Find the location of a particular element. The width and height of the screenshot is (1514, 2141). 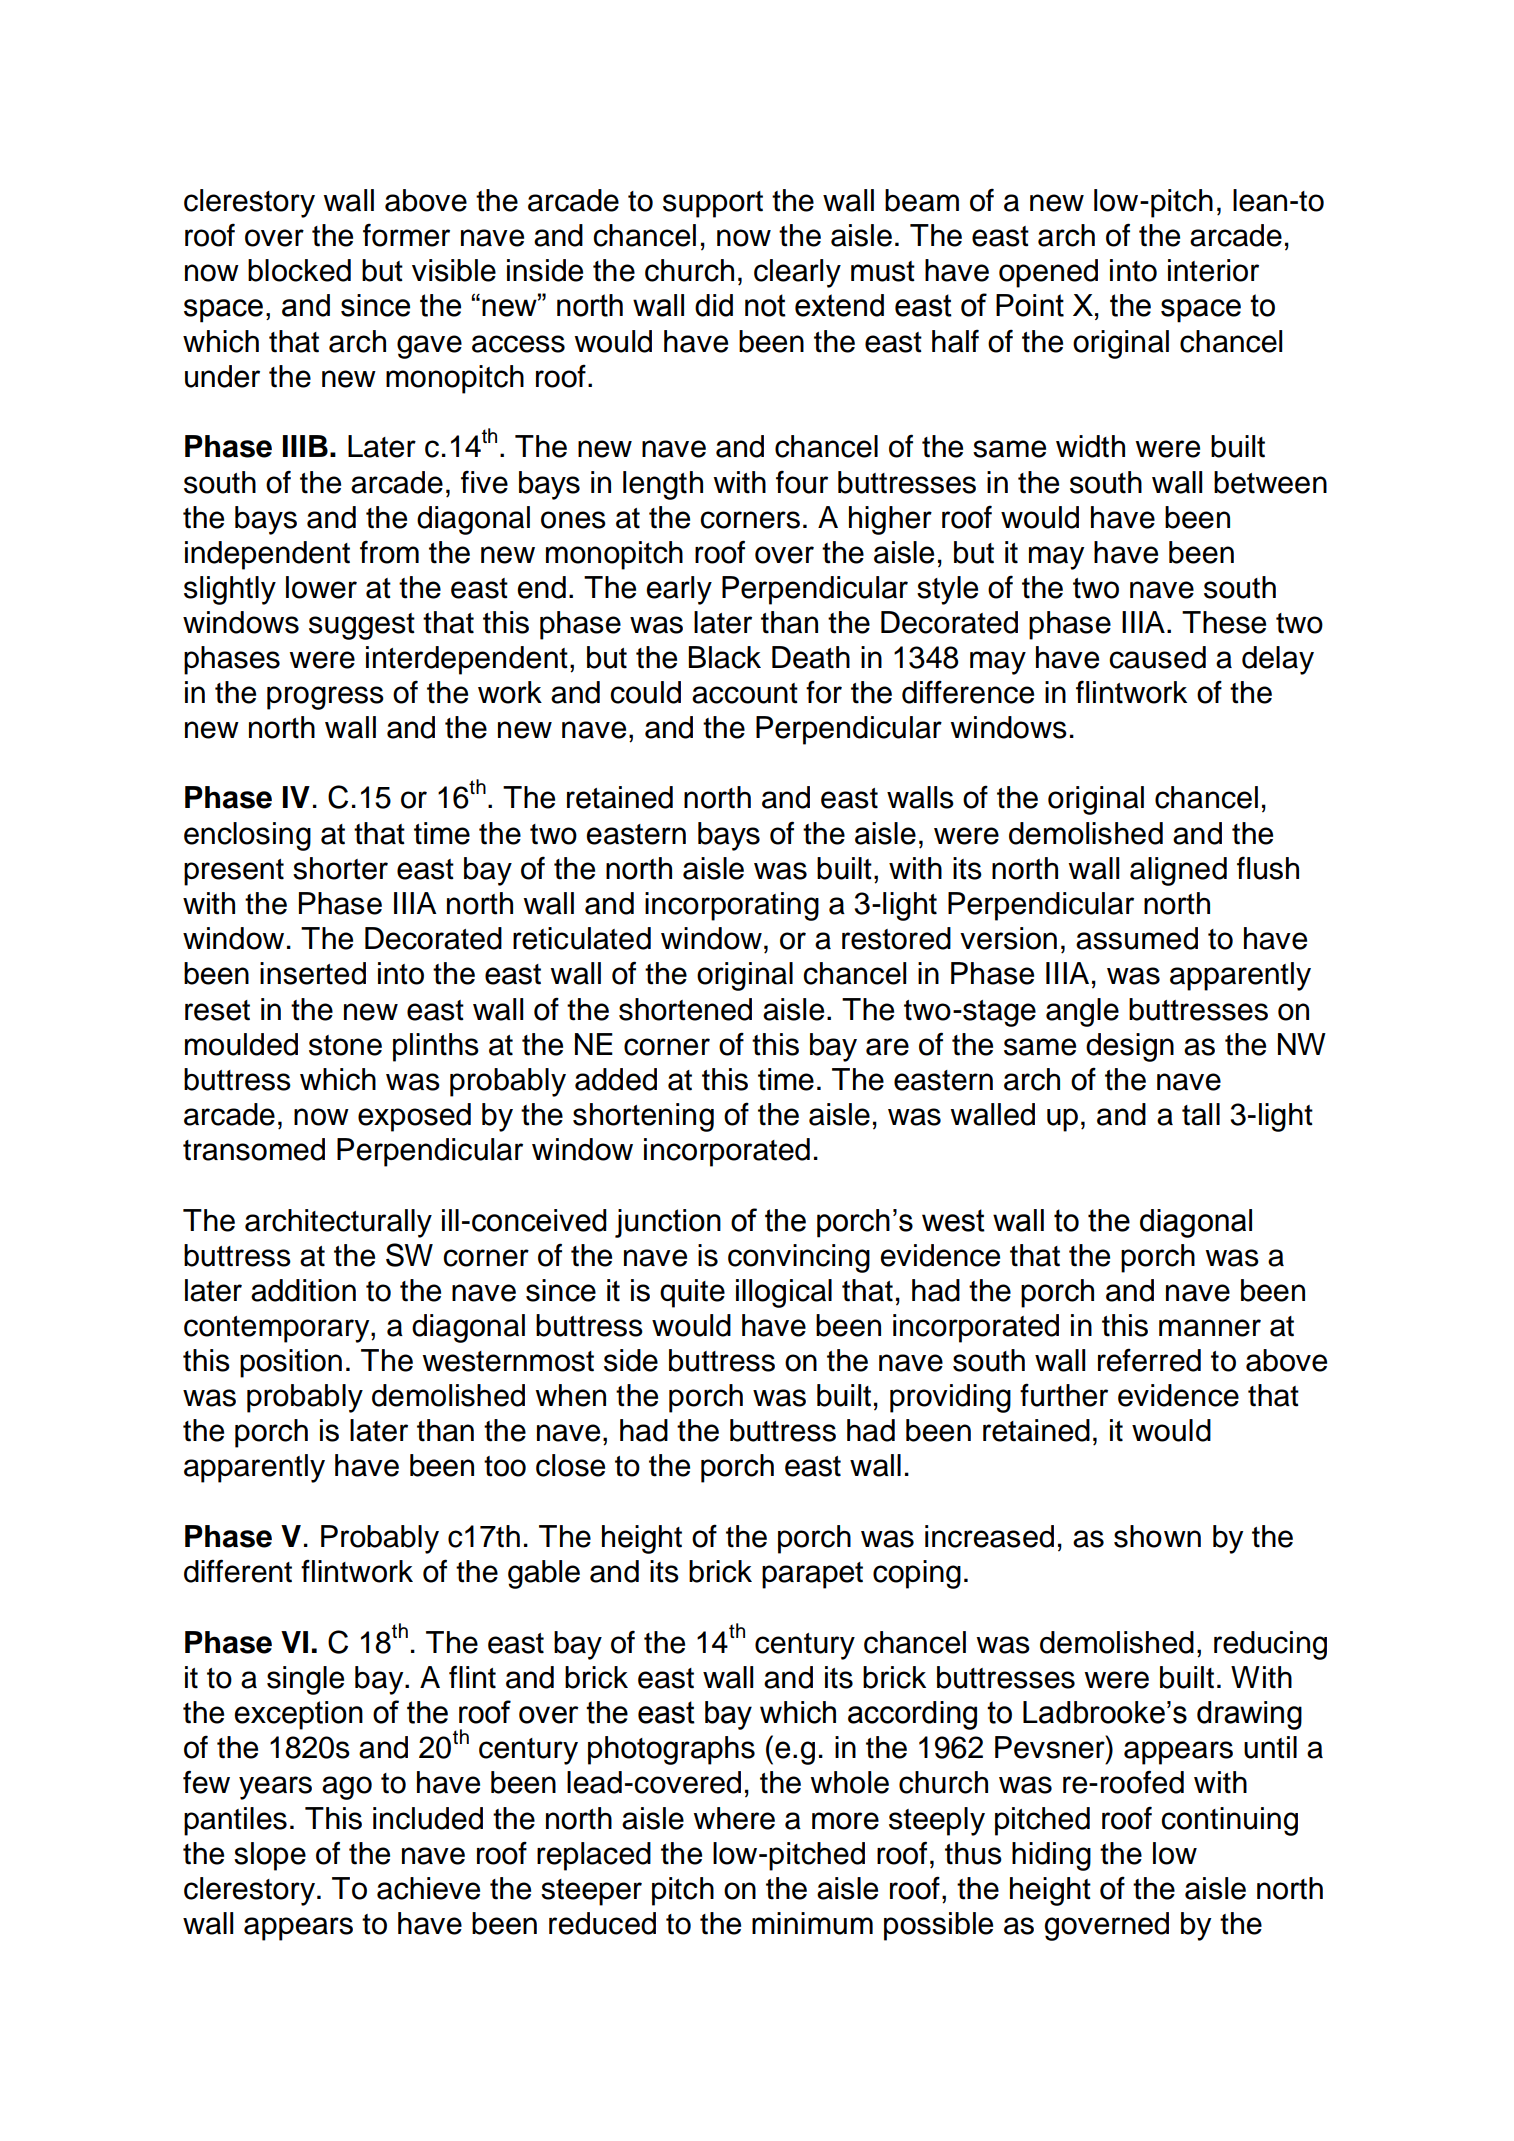

blocked is located at coordinates (299, 270).
